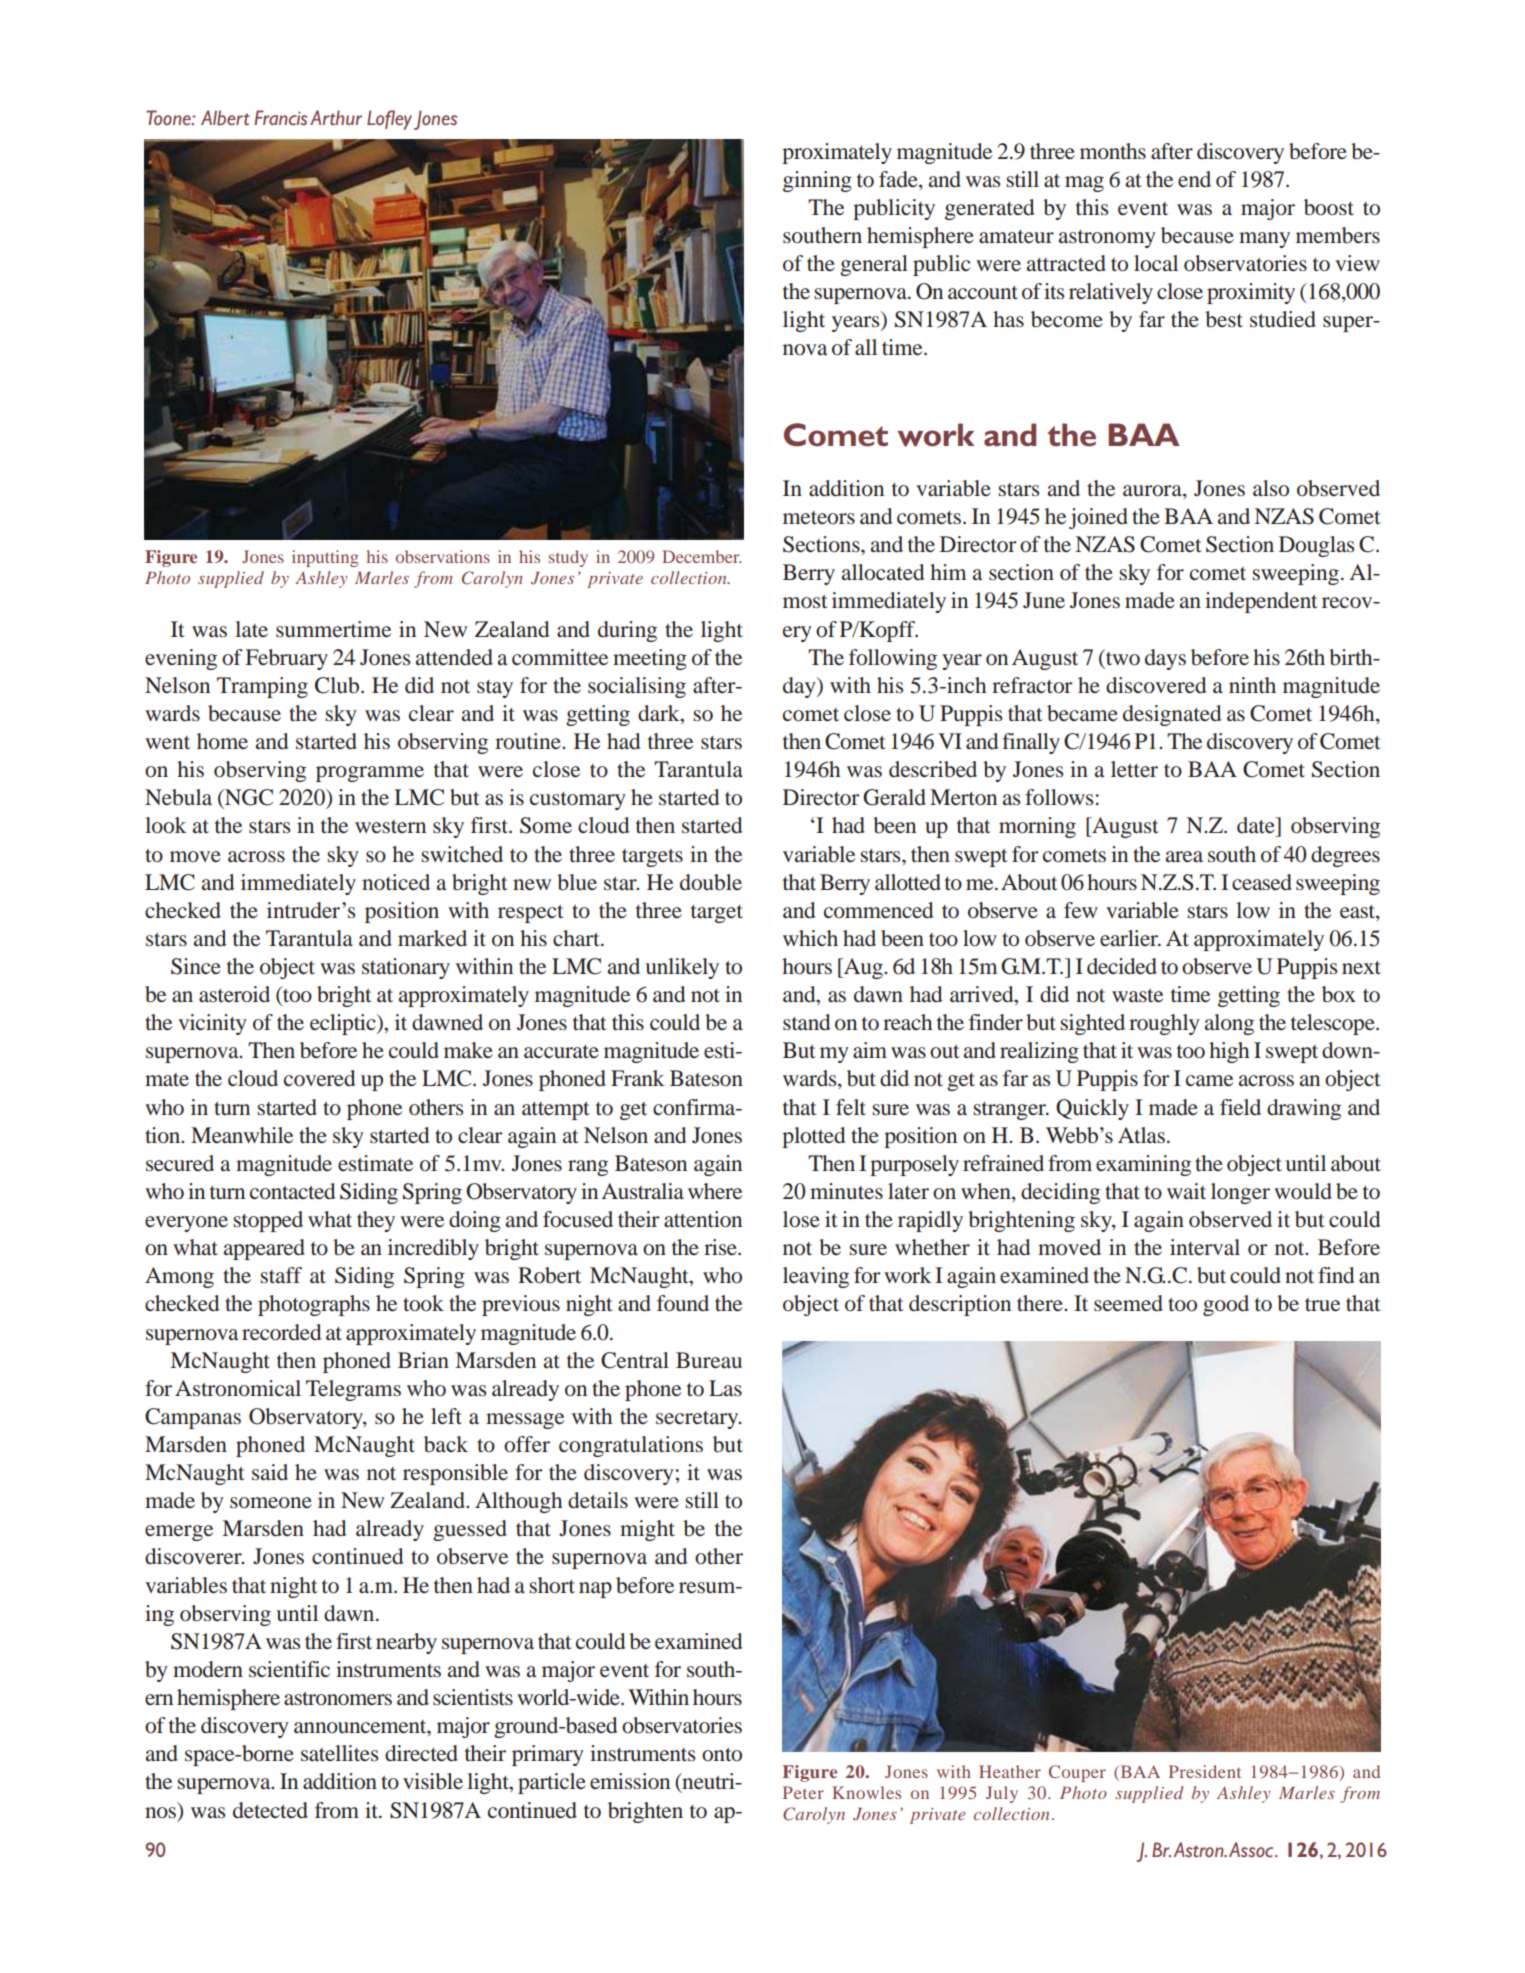 This image has width=1525, height=1973. What do you see at coordinates (336, 117) in the image?
I see `Arthur` at bounding box center [336, 117].
